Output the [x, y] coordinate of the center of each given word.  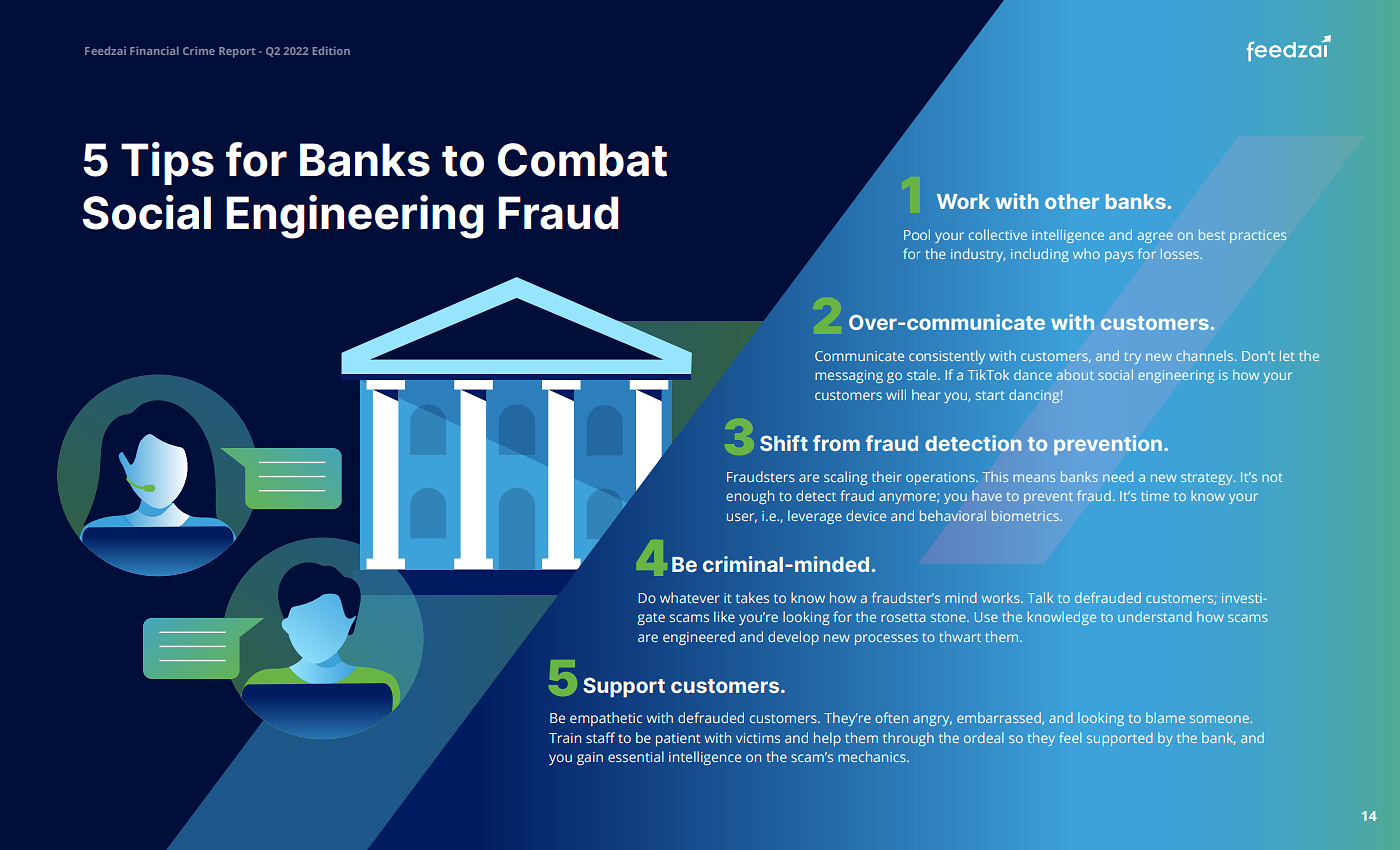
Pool [917, 234]
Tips [167, 163]
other [1072, 201]
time [1155, 496]
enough [750, 497]
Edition [331, 50]
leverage [815, 517]
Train [565, 738]
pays [1119, 256]
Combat [582, 160]
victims [758, 738]
